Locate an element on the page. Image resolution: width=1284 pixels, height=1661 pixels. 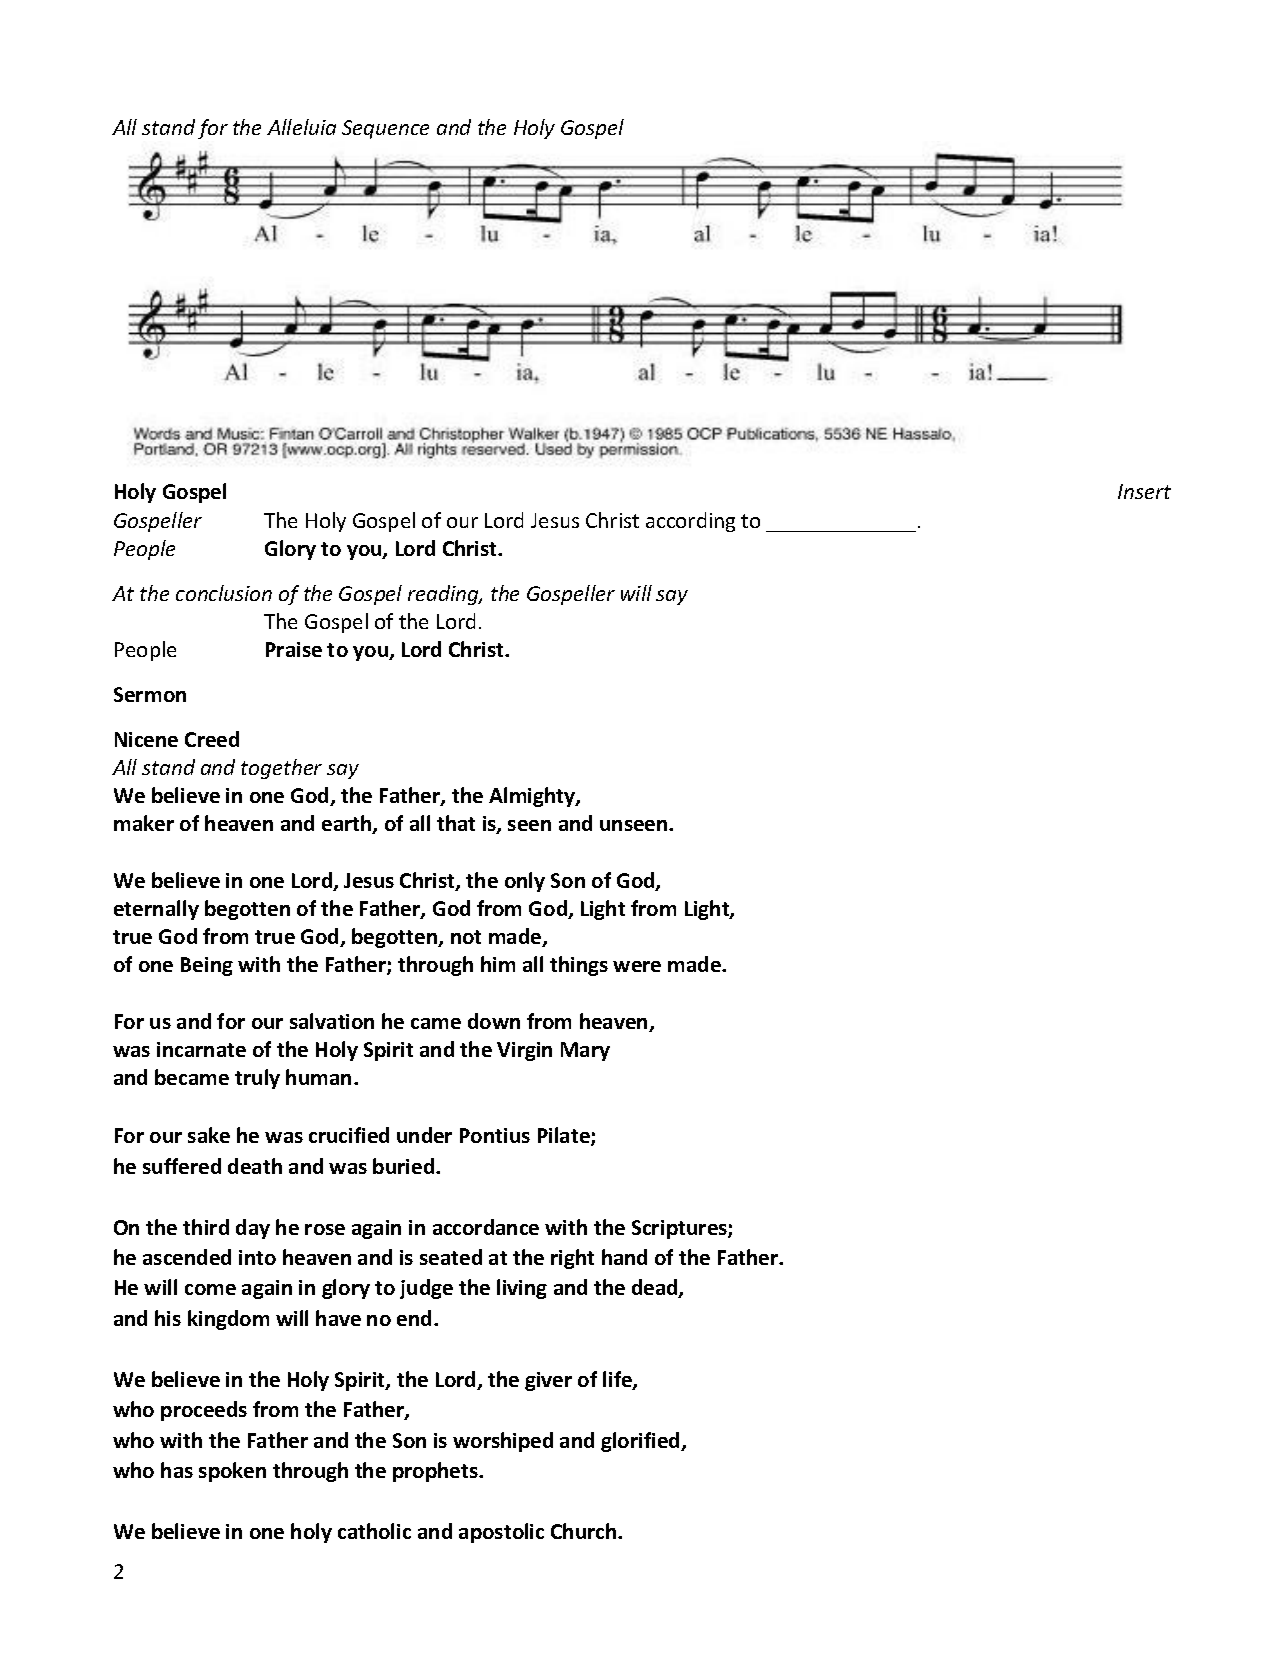
were is located at coordinates (637, 966).
